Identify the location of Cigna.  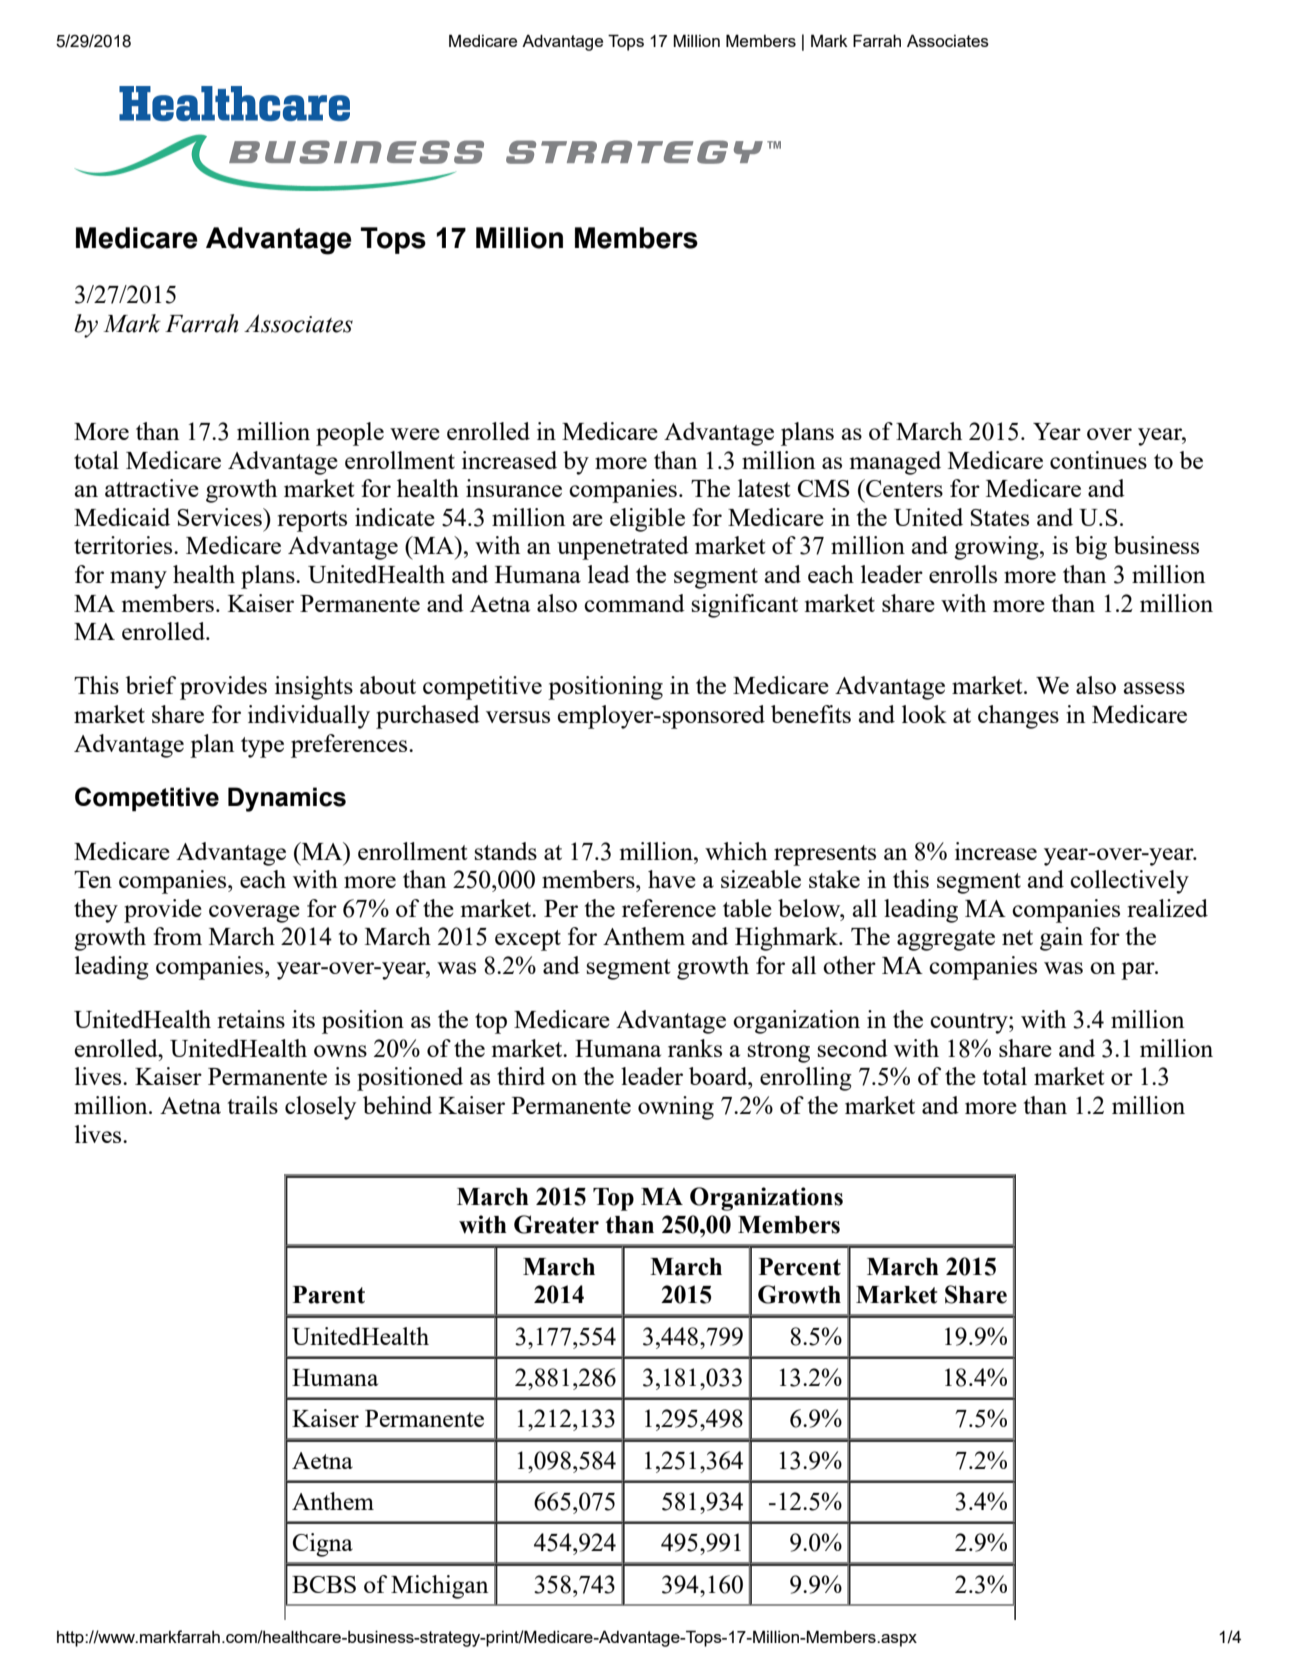
(323, 1545).
